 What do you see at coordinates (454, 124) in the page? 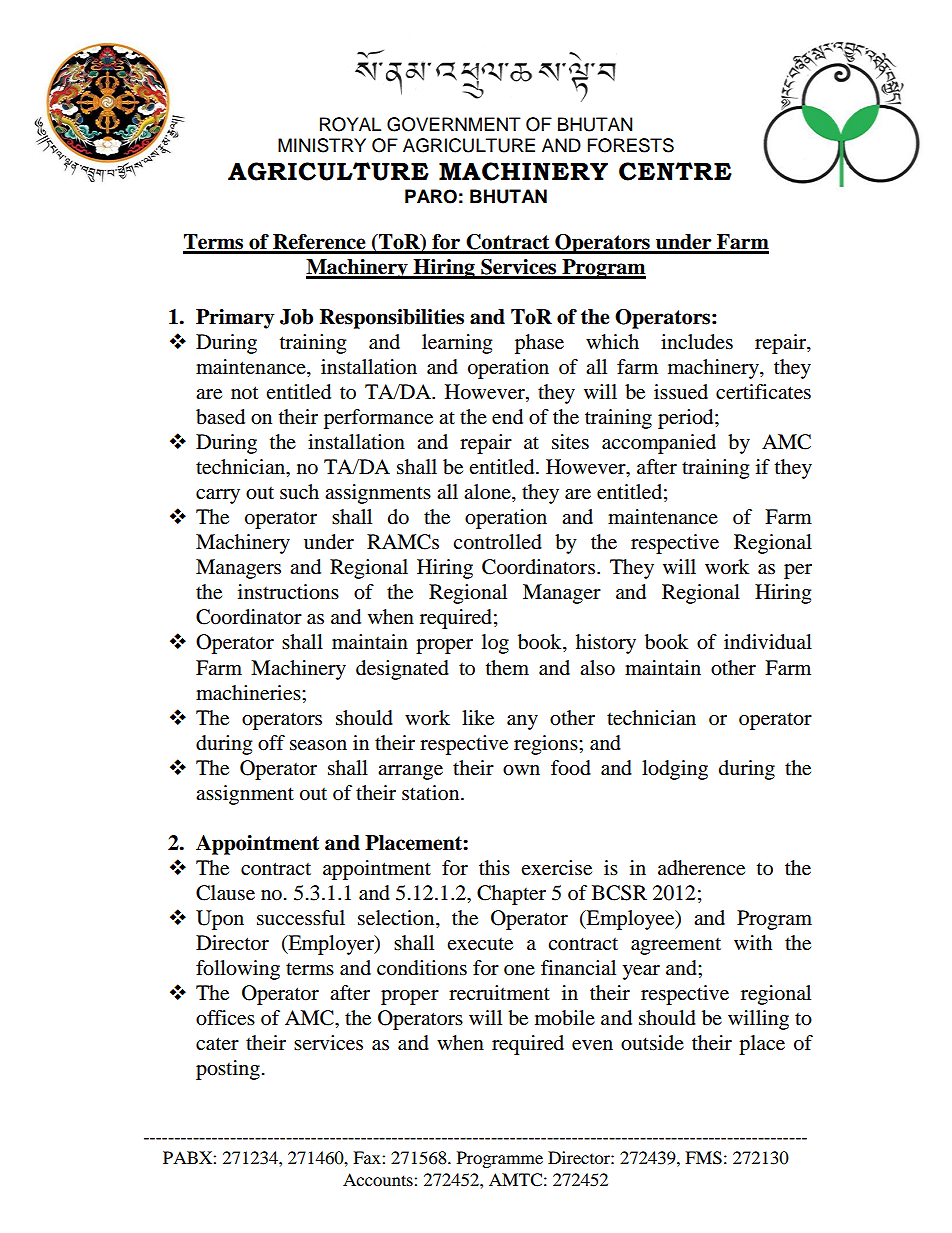
I see `GOVERNMENT` at bounding box center [454, 124].
